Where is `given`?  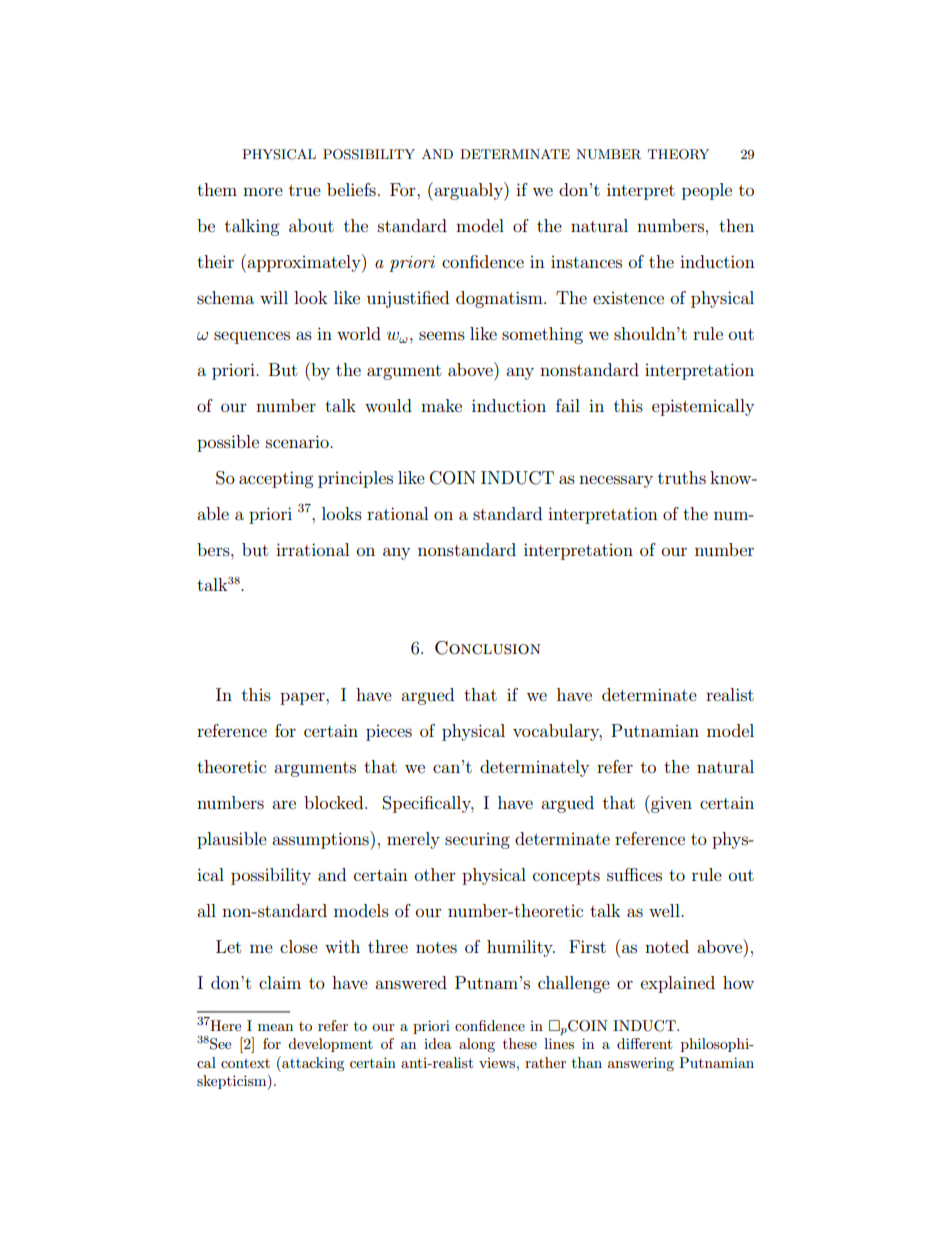 given is located at coordinates (670, 804).
